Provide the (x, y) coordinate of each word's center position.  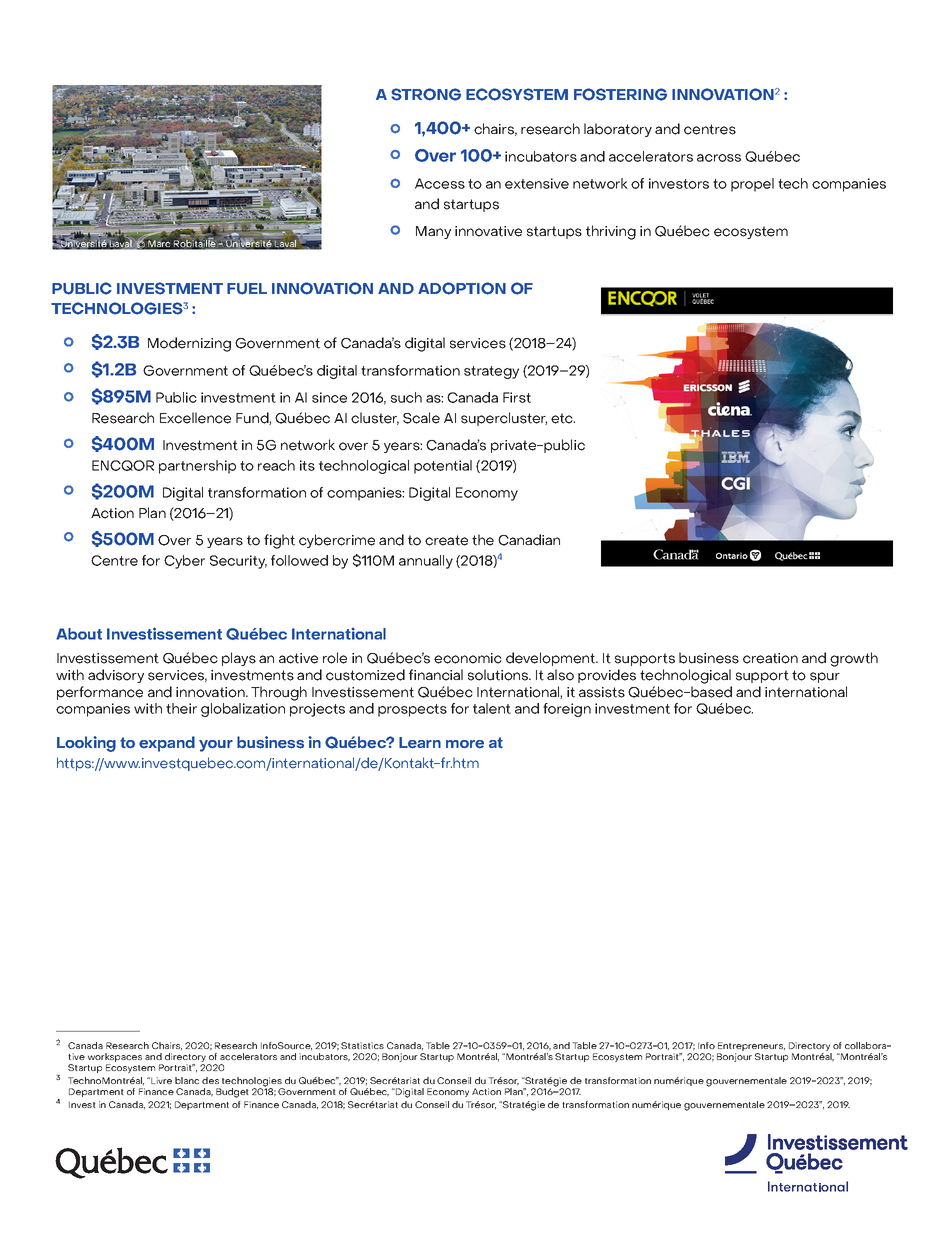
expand (167, 744)
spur (825, 677)
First (517, 397)
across (719, 158)
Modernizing (189, 344)
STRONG (426, 94)
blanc (187, 1080)
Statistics (362, 1045)
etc (563, 418)
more (465, 744)
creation (770, 658)
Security (238, 562)
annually (426, 562)
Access (440, 183)
